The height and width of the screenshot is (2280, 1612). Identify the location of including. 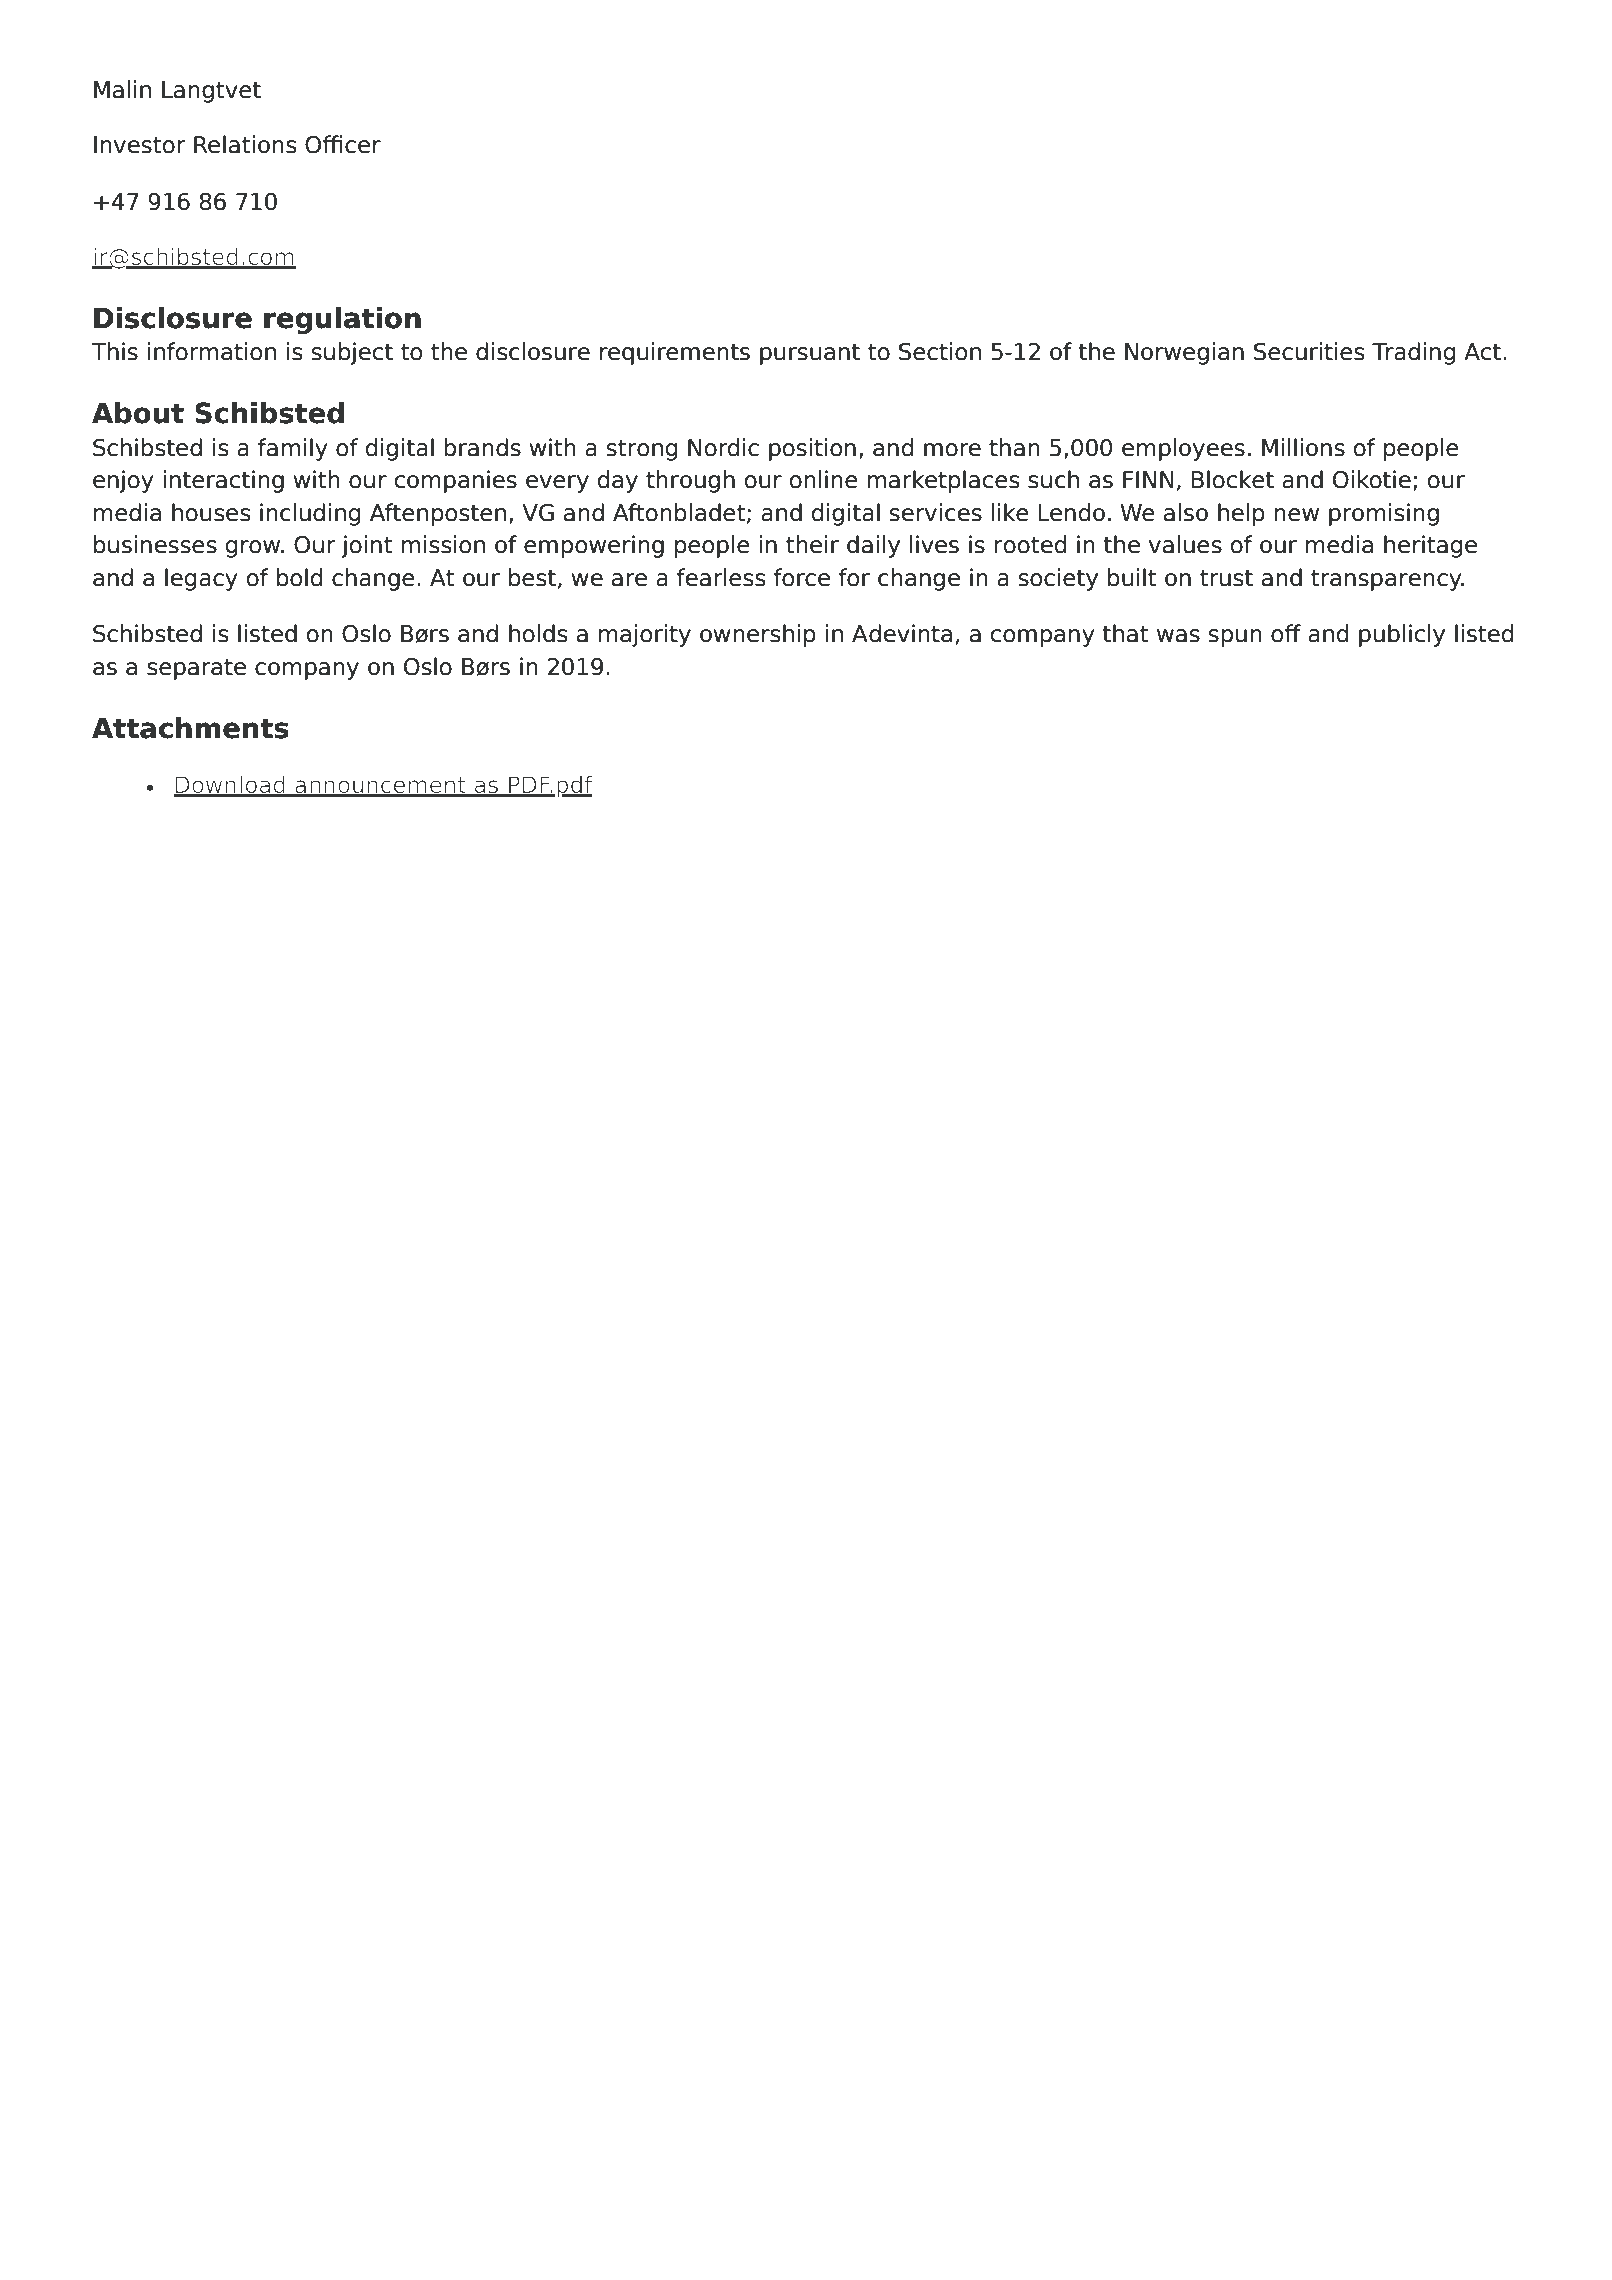
(310, 514).
